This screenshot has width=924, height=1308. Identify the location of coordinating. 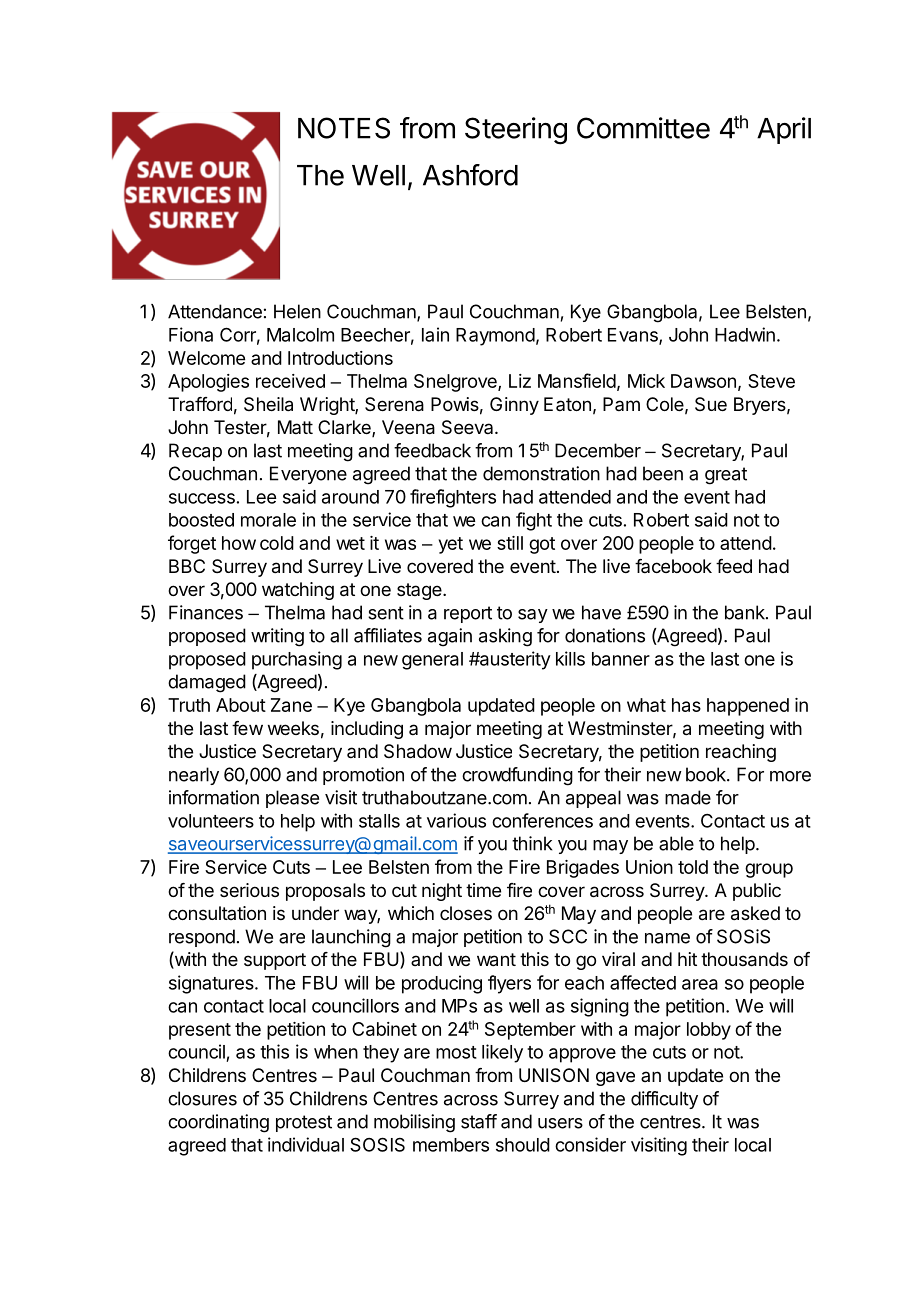
(218, 1123).
